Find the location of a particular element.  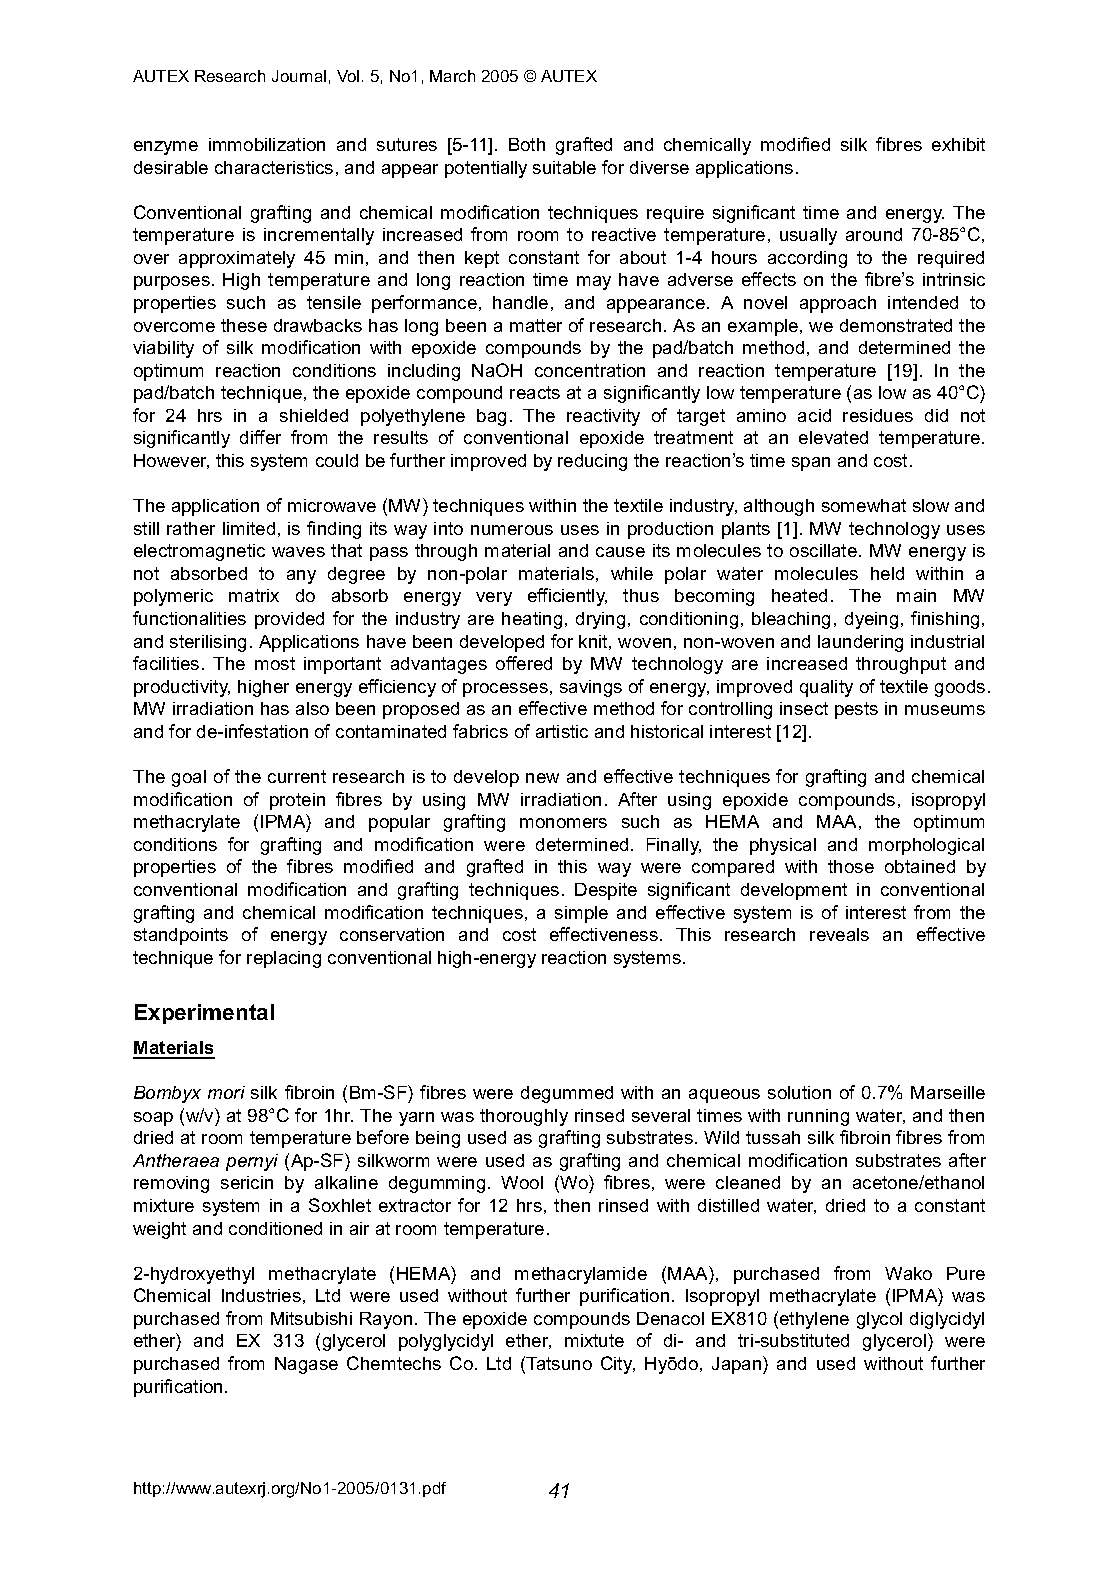

also is located at coordinates (312, 708).
